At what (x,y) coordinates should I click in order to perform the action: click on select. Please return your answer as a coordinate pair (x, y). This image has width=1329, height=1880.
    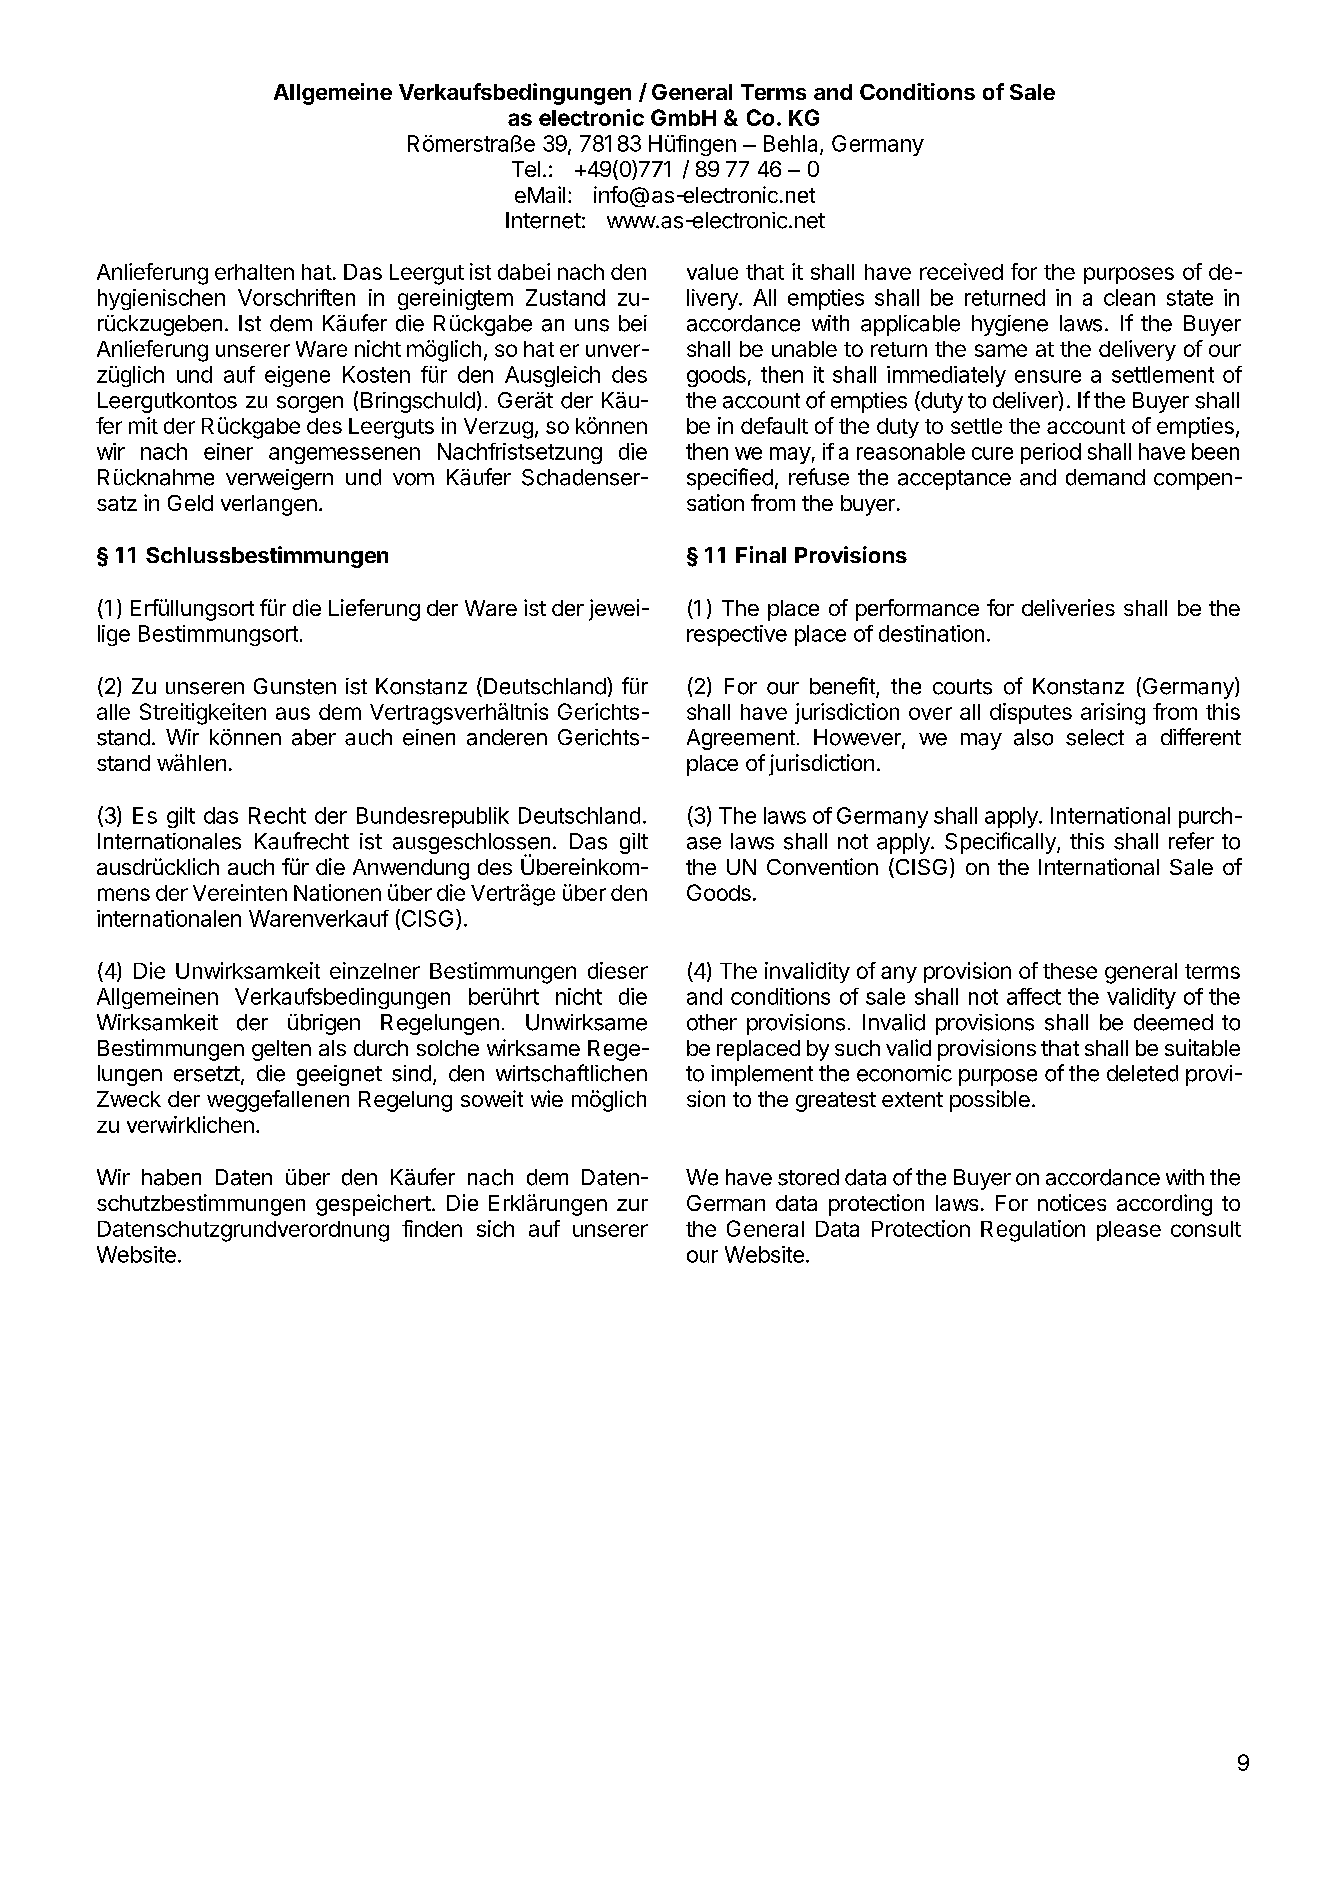
    Looking at the image, I should click on (1095, 737).
